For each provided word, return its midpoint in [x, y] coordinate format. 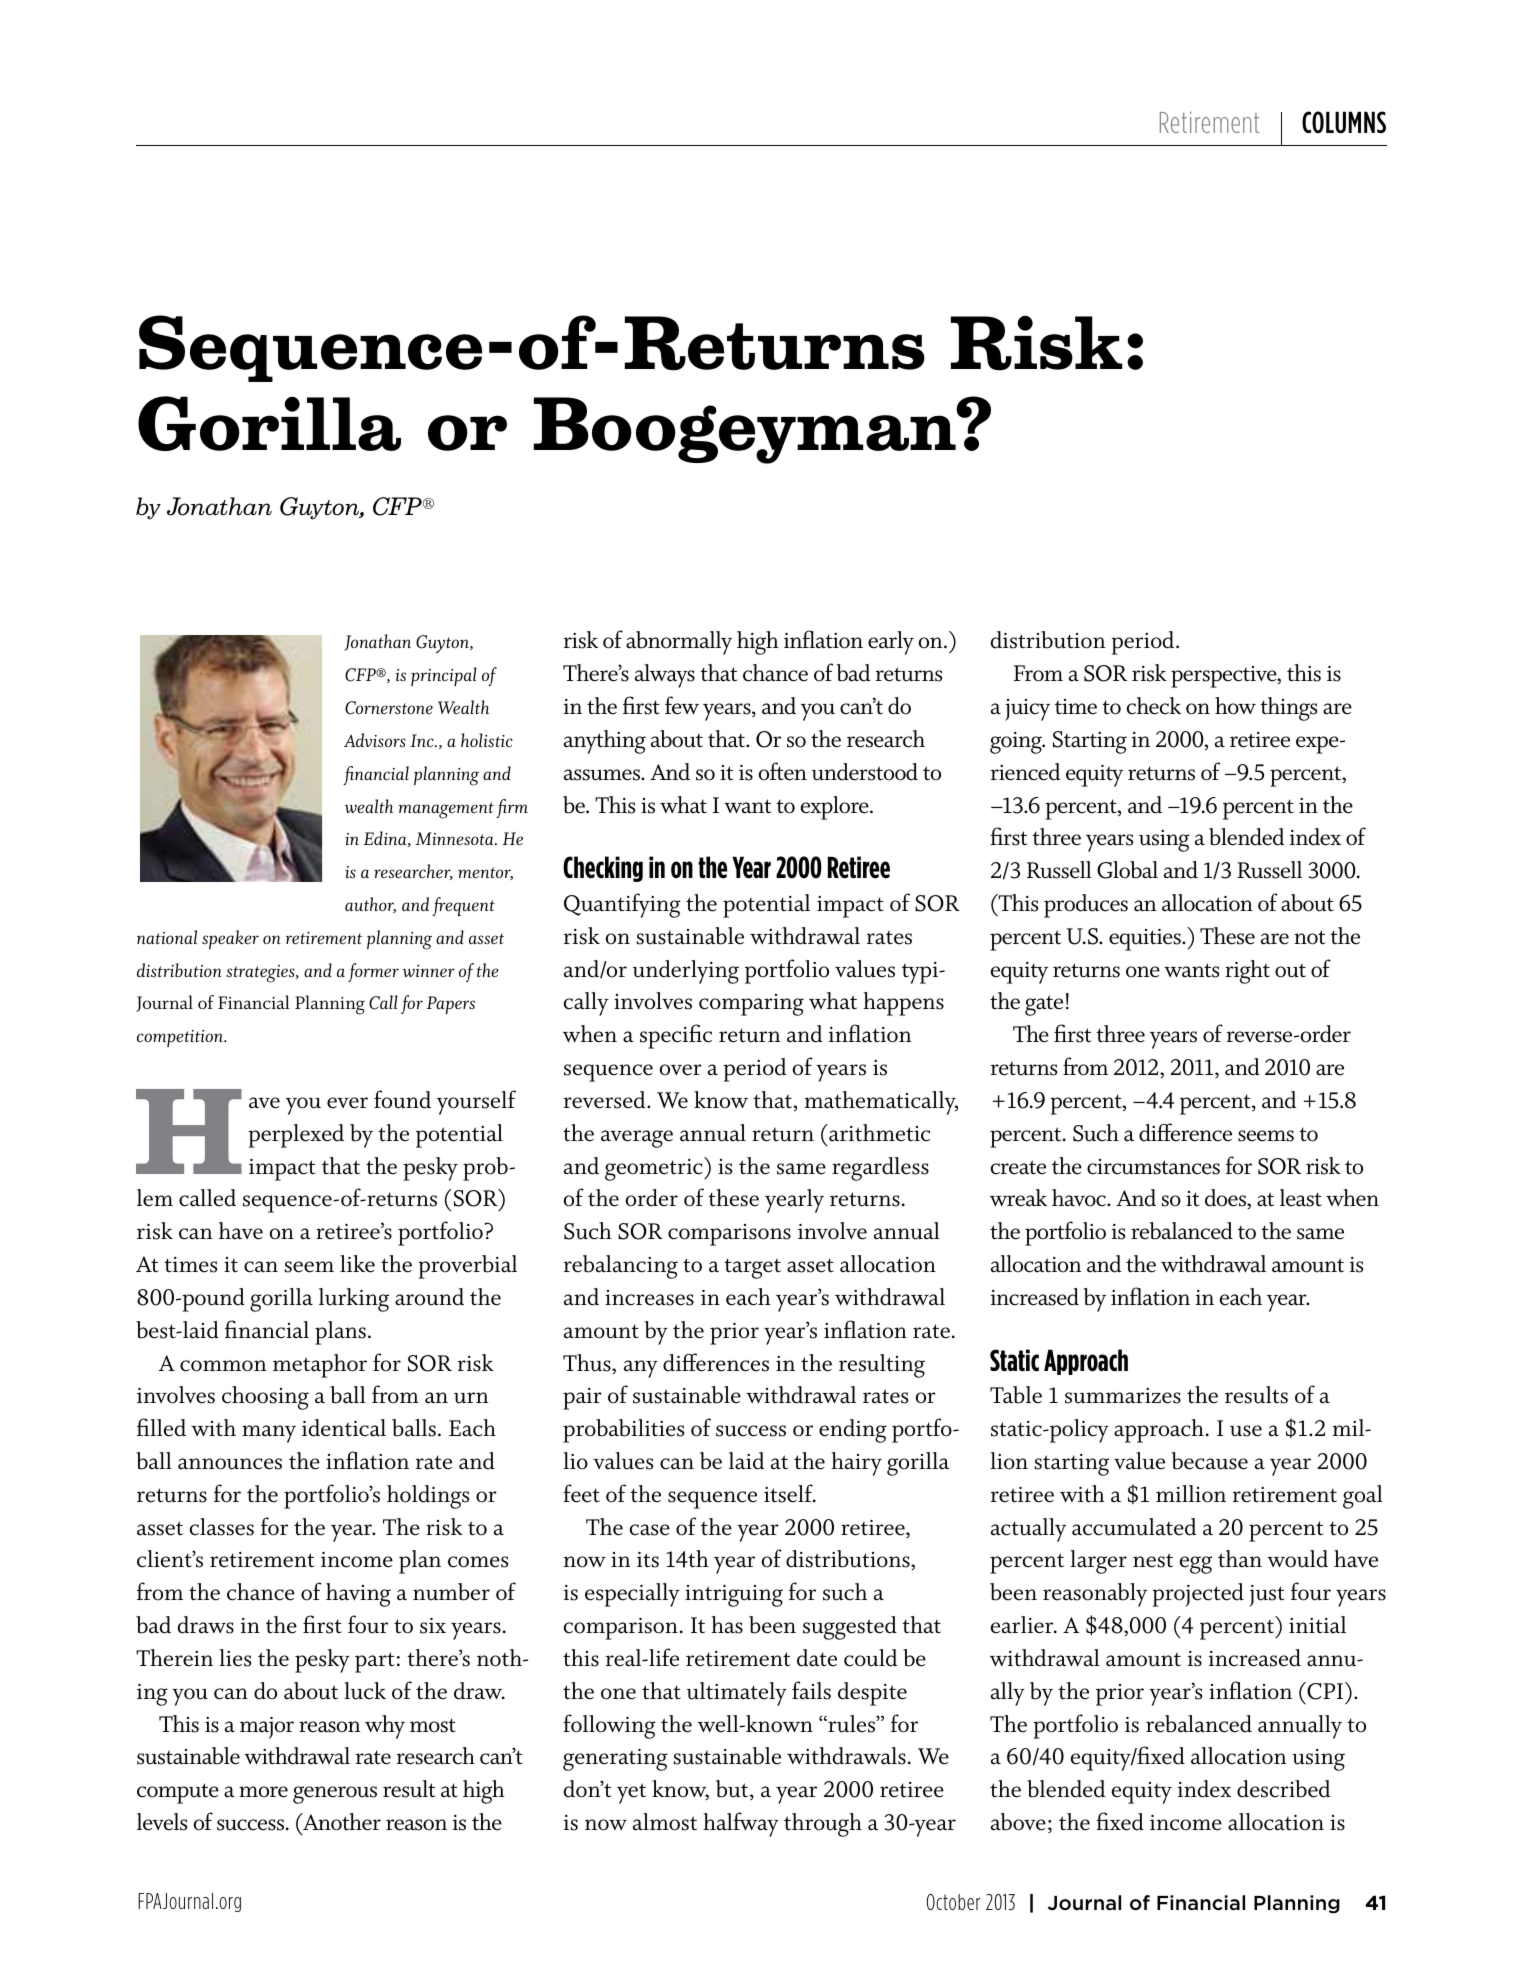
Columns [1344, 122]
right [1247, 972]
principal [444, 676]
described [1283, 1789]
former [373, 972]
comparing [751, 1005]
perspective [1225, 677]
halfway [741, 1824]
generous [335, 1795]
